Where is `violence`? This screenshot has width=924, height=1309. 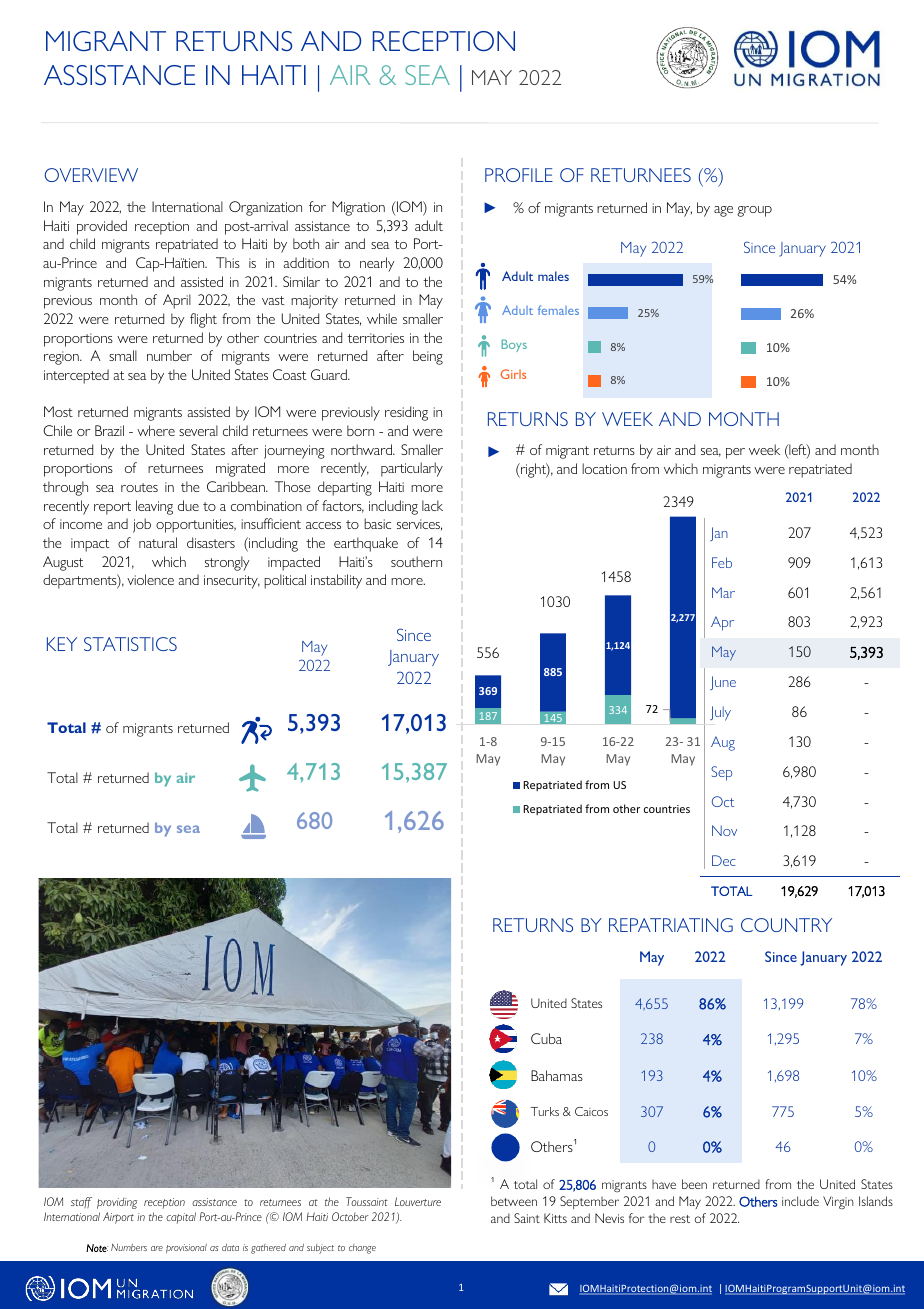 violence is located at coordinates (150, 579).
